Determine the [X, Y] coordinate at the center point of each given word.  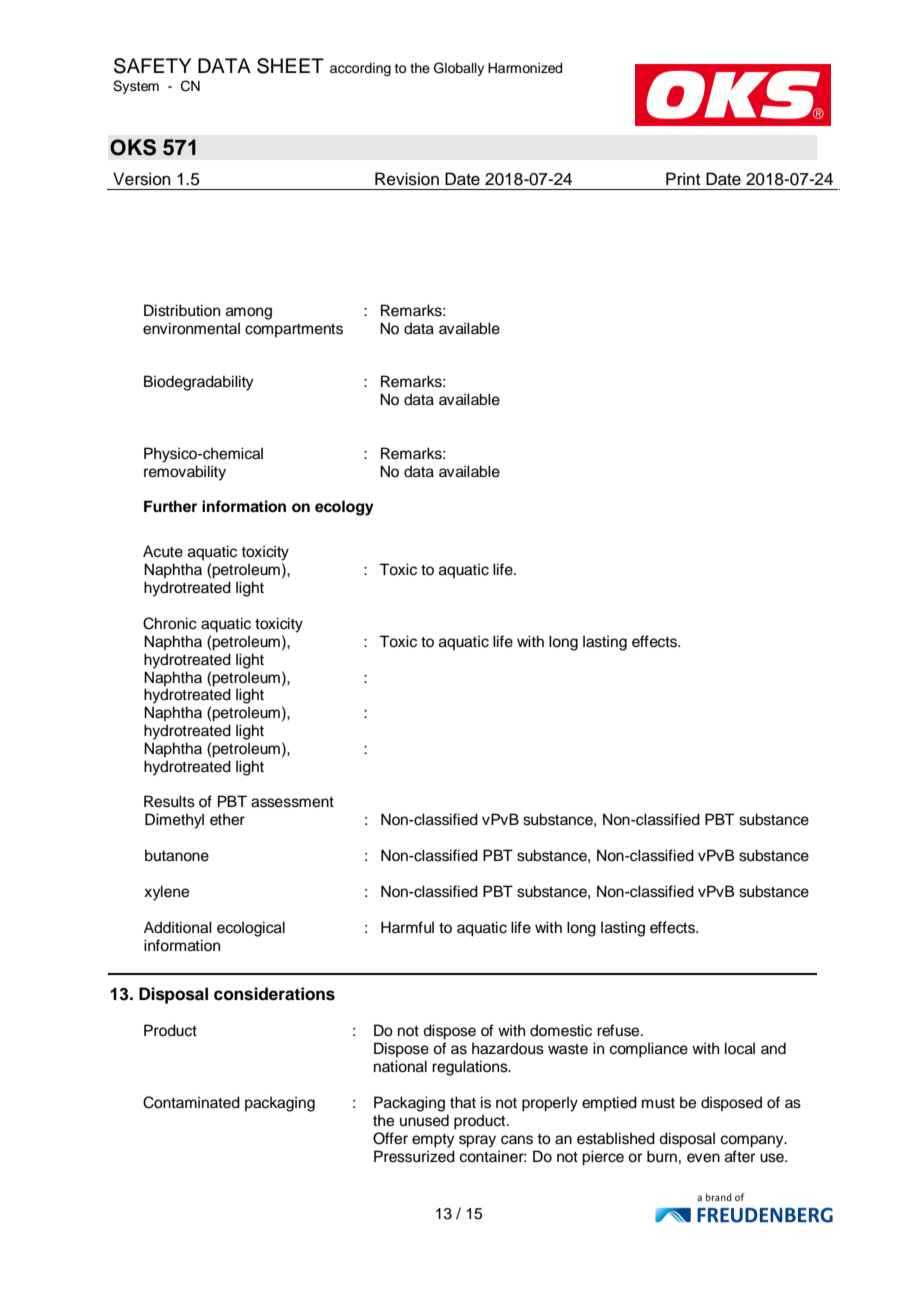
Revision [407, 179]
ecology [344, 508]
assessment [292, 802]
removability [185, 473]
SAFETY [152, 66]
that [463, 1102]
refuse [619, 1030]
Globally [459, 69]
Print [683, 178]
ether [227, 819]
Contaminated [191, 1102]
